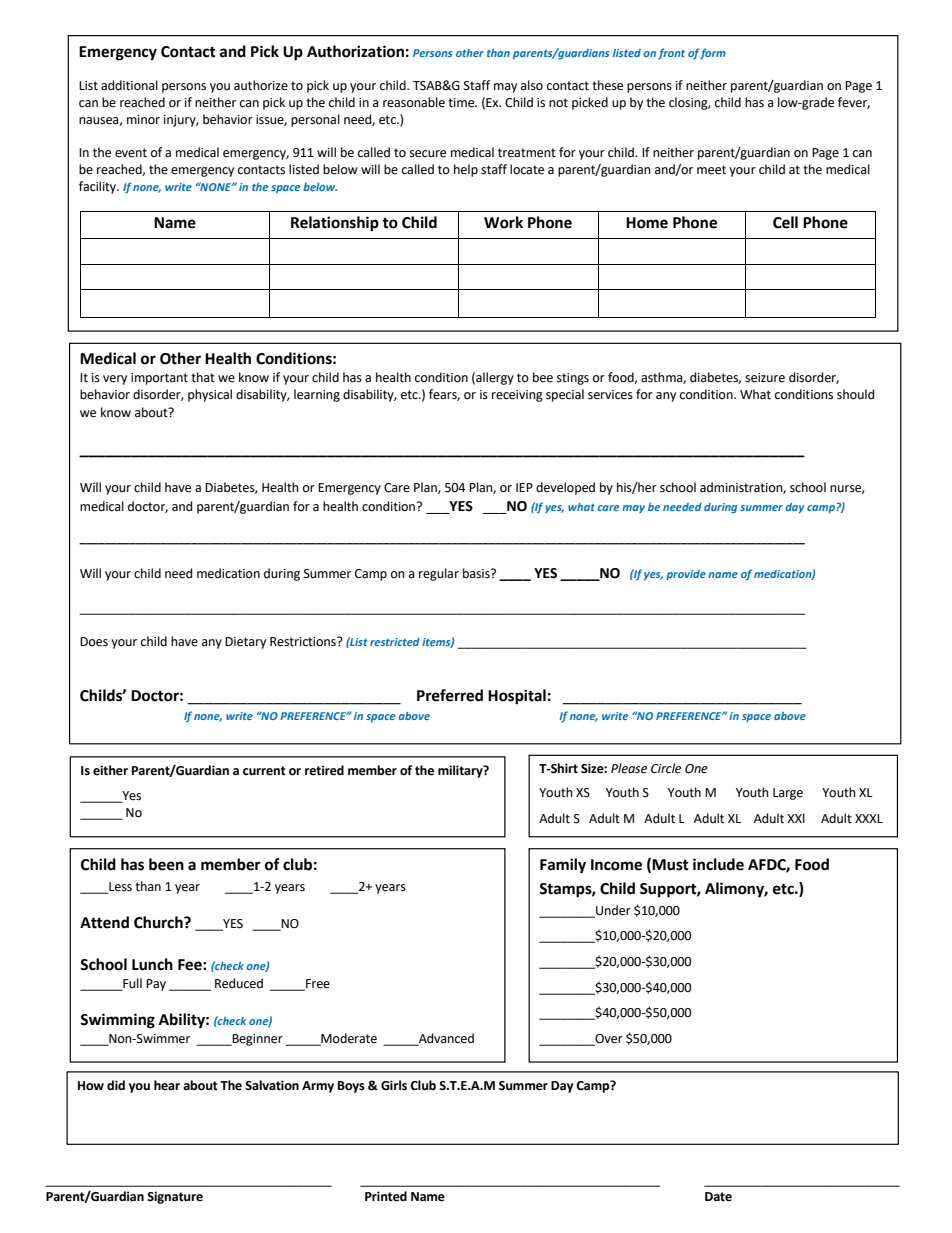 The width and height of the image is (952, 1233). What do you see at coordinates (477, 573) in the image?
I see `basis` at bounding box center [477, 573].
